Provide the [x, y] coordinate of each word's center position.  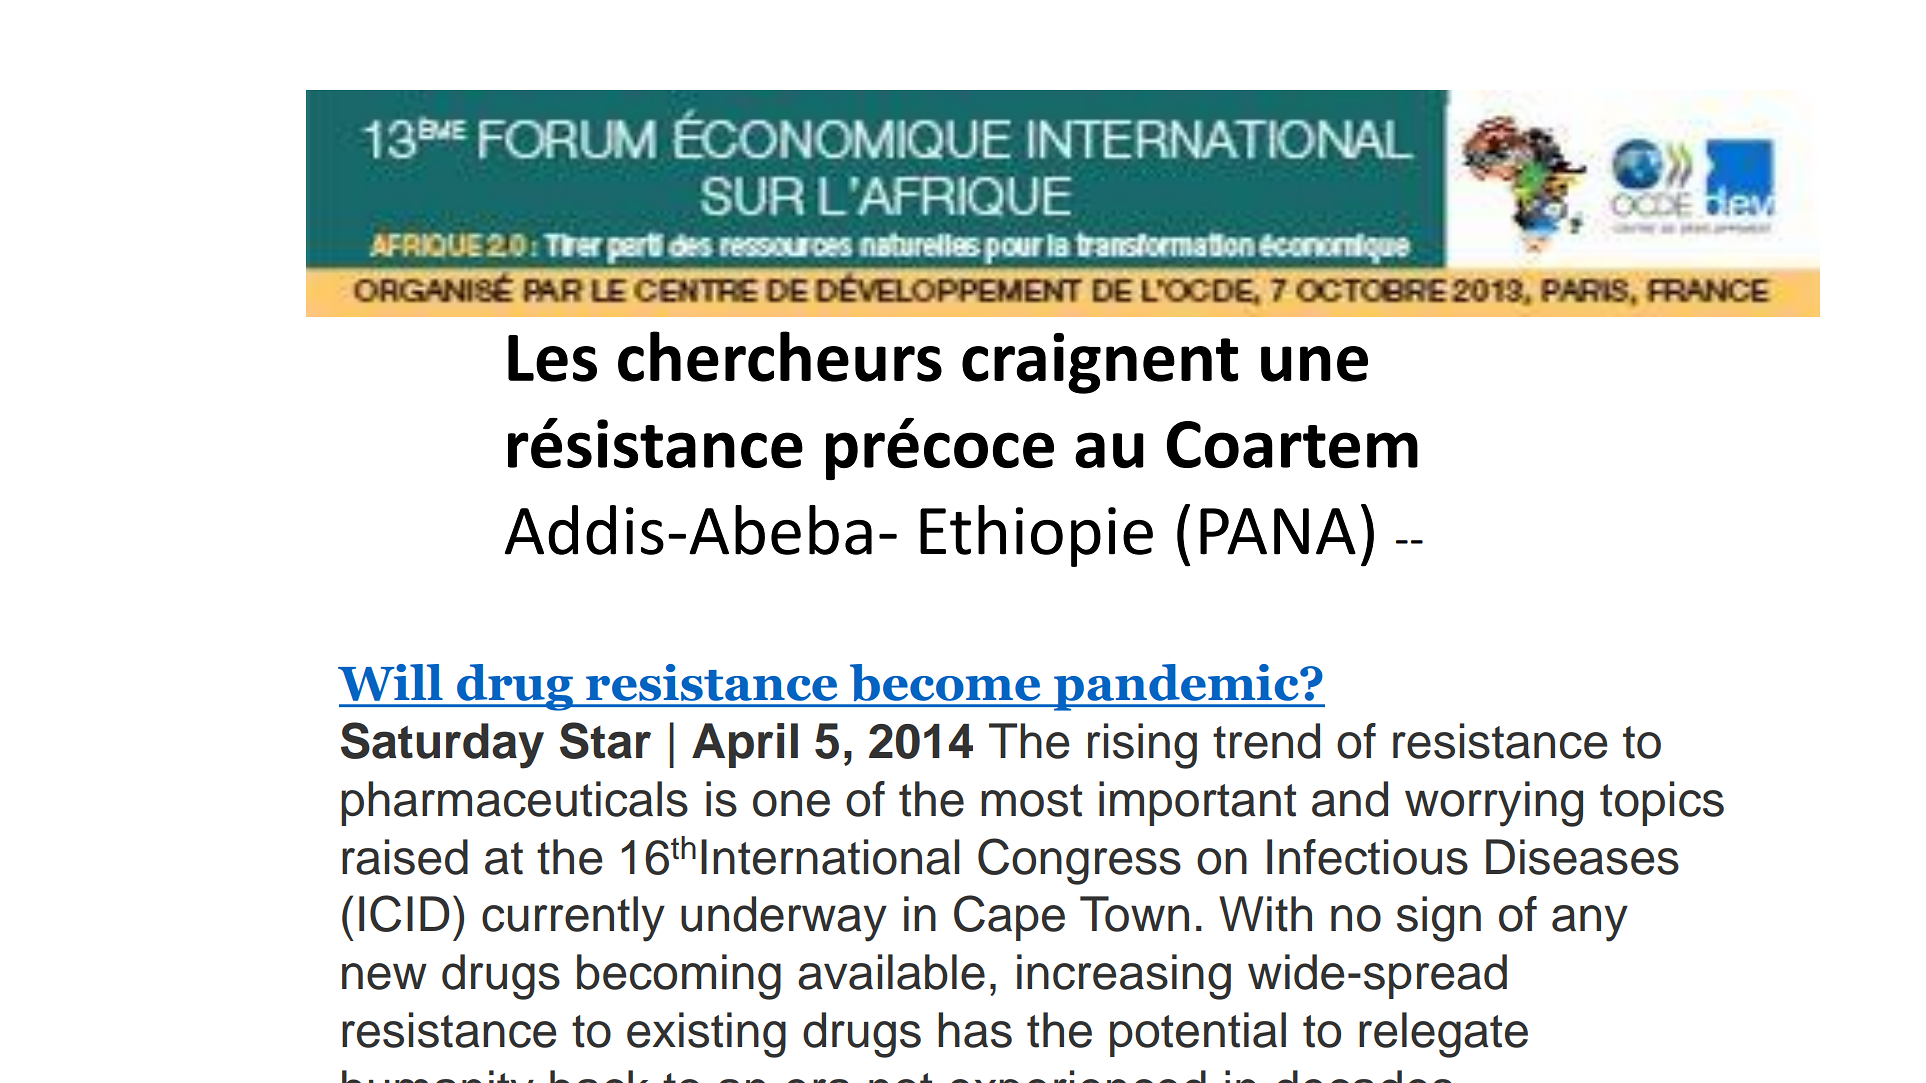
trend [1266, 741]
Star [605, 740]
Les [552, 358]
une [1314, 364]
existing [706, 1035]
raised [405, 857]
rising [1142, 746]
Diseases [1582, 857]
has [975, 1030]
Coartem [1292, 444]
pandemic [1176, 687]
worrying [1494, 804]
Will [390, 682]
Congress [1079, 861]
